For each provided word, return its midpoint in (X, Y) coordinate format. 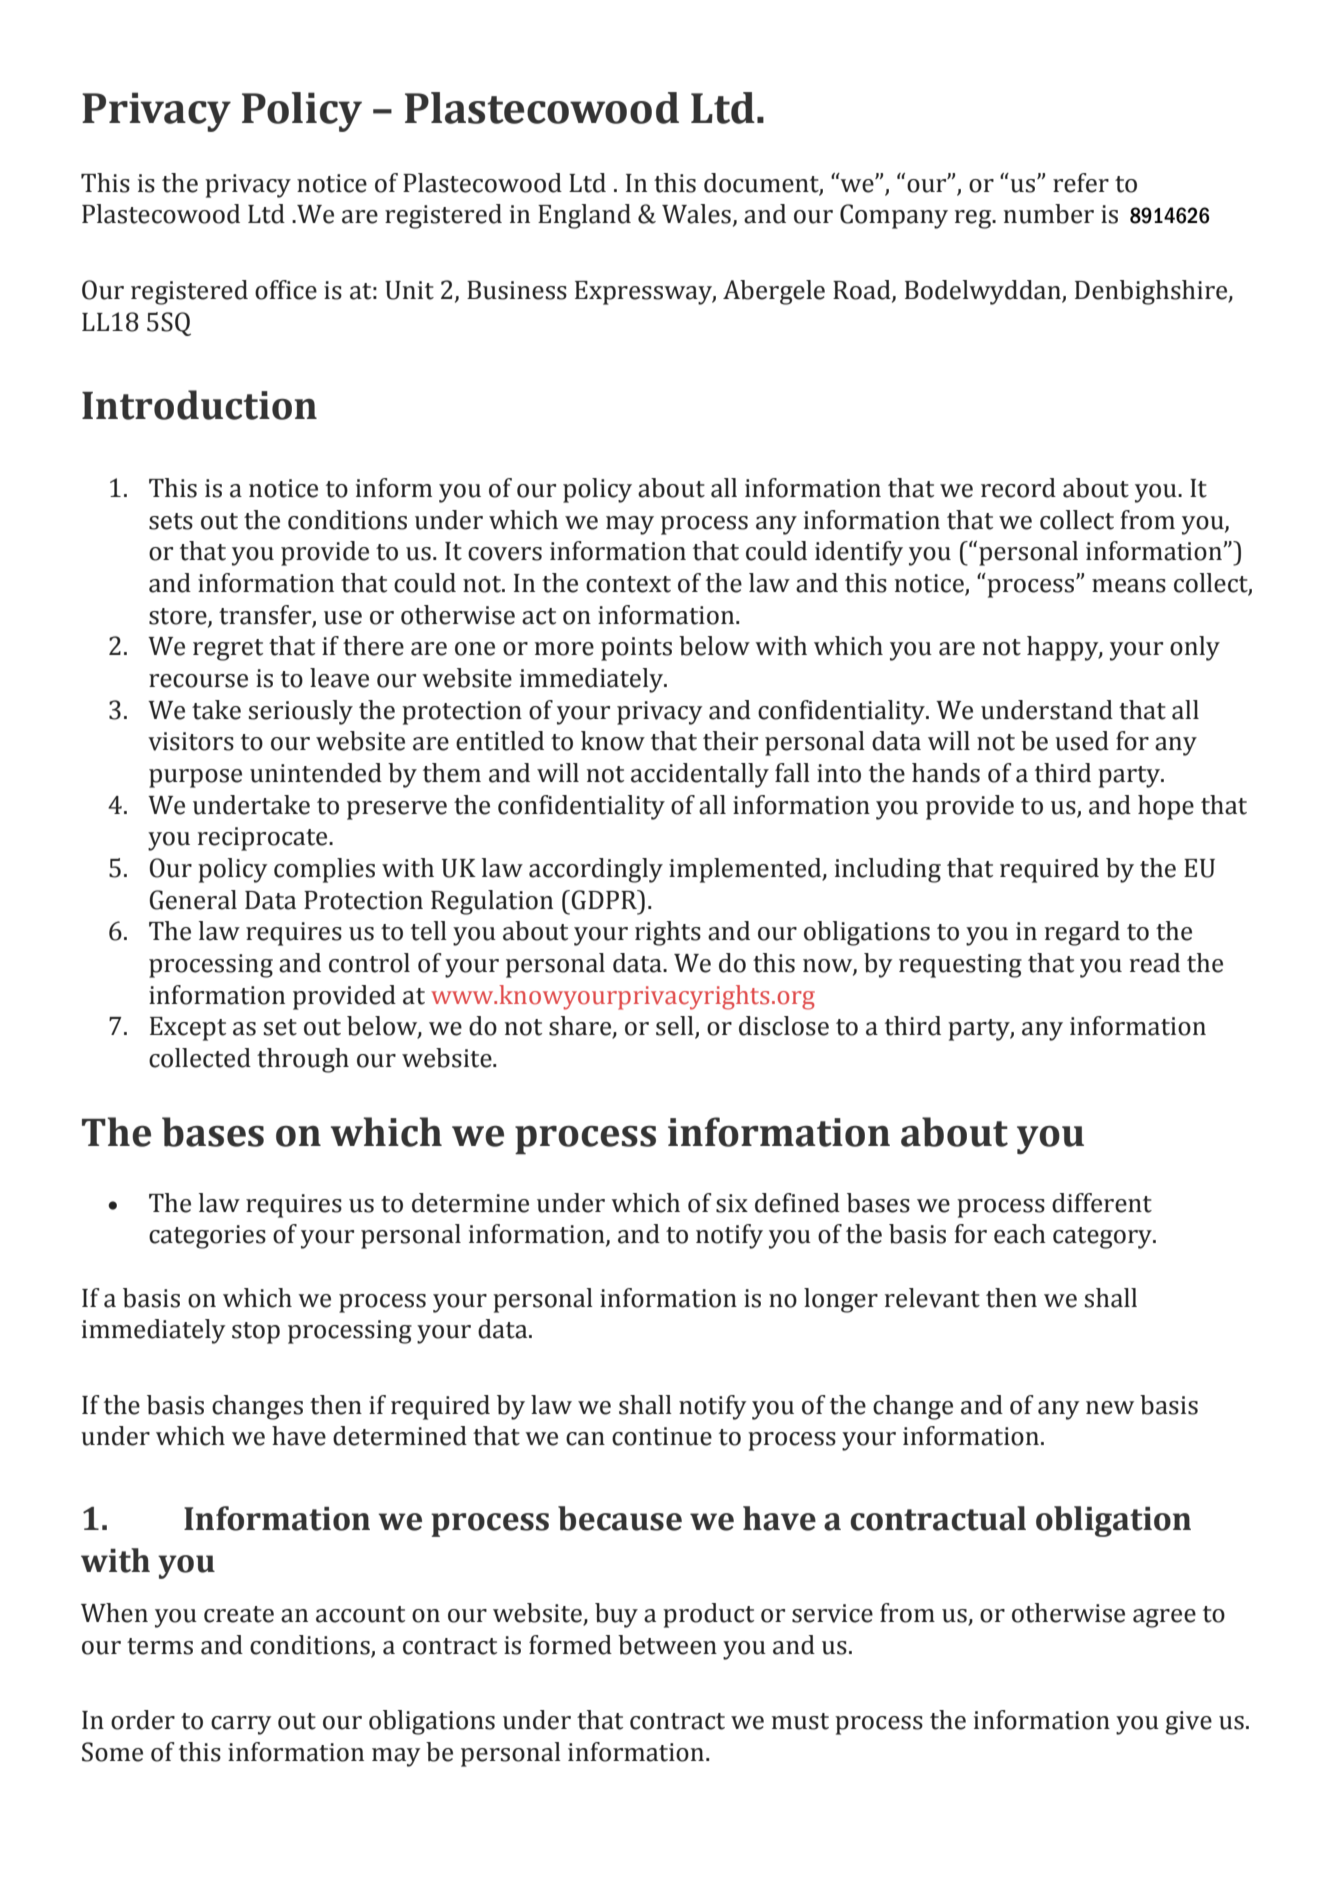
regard (1082, 933)
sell (676, 1027)
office (286, 290)
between (667, 1645)
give (1188, 1723)
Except (188, 1029)
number (1049, 214)
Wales (696, 214)
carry (241, 1725)
